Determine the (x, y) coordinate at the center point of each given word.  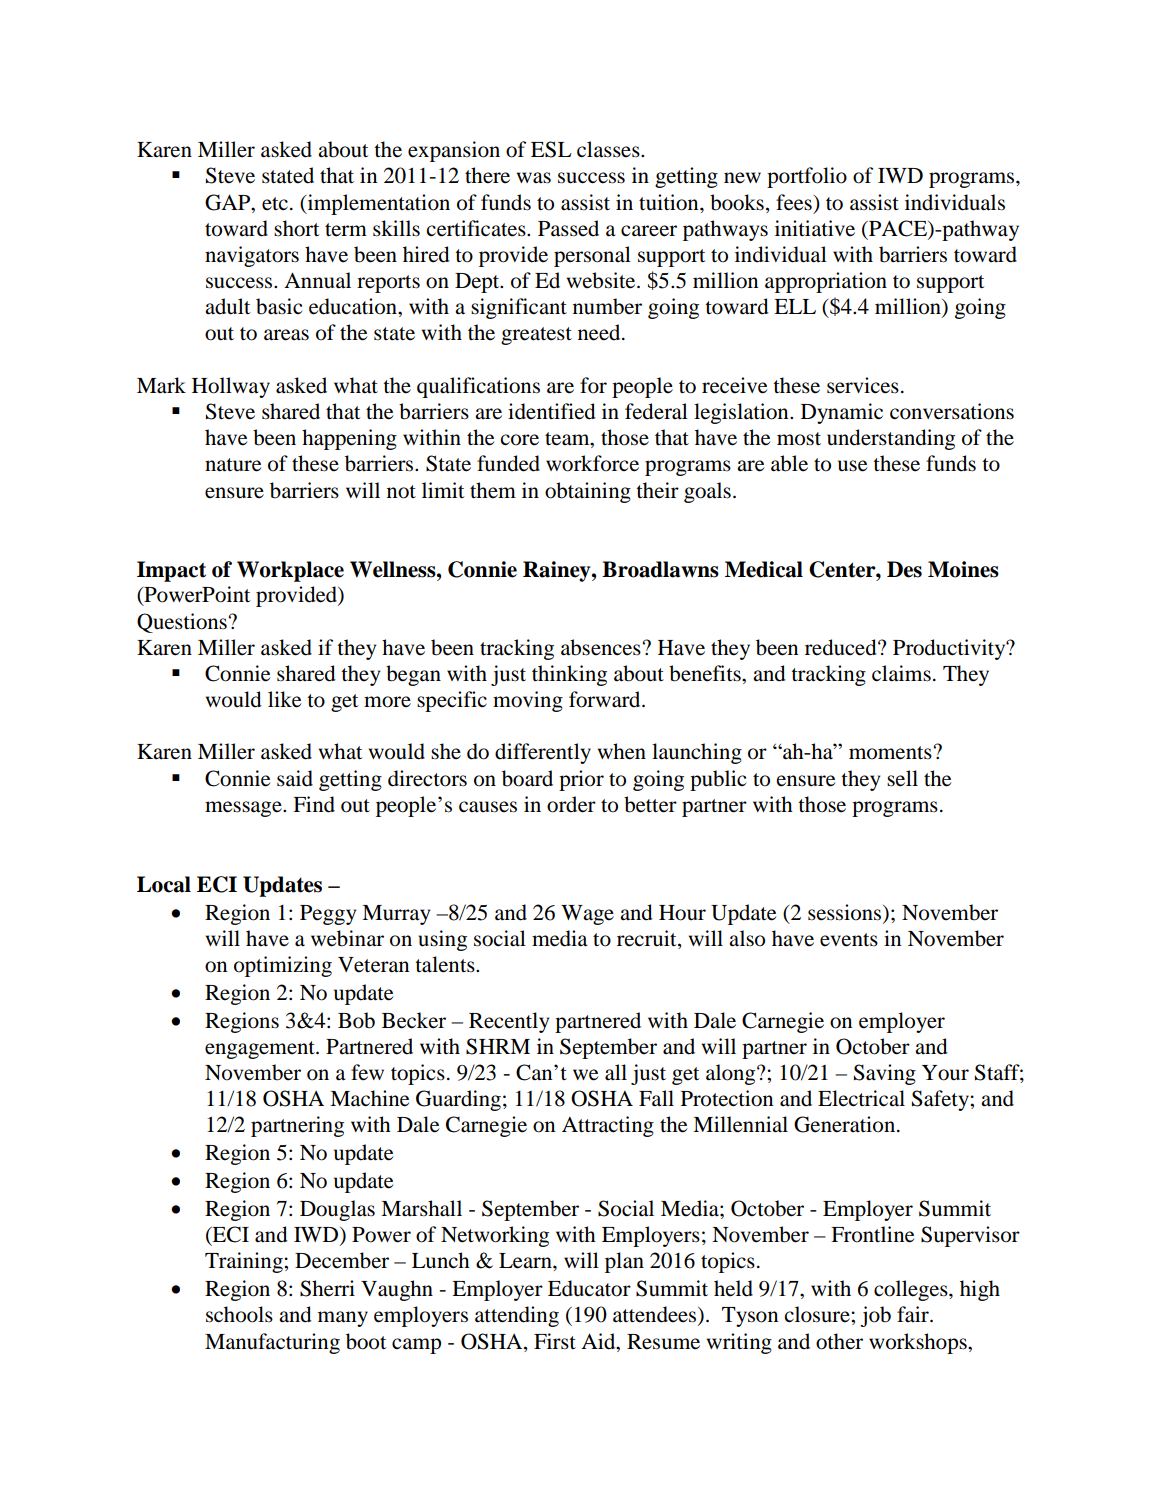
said (295, 778)
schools (239, 1314)
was (534, 178)
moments (890, 753)
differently (543, 753)
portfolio (807, 177)
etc (275, 204)
